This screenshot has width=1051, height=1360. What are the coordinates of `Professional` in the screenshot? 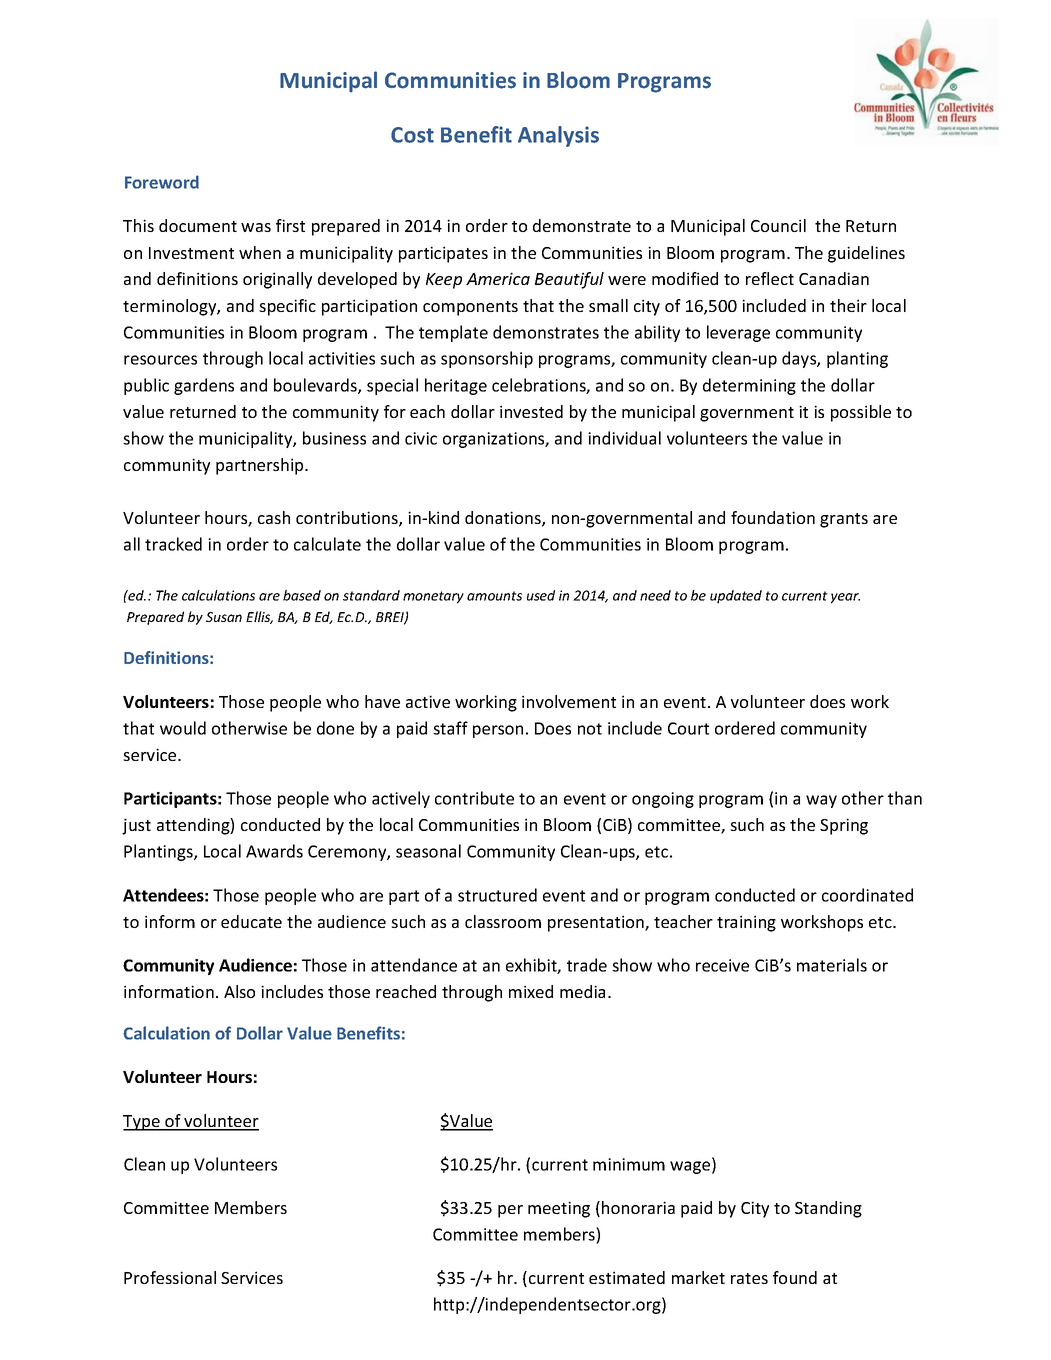 It's located at (170, 1277).
